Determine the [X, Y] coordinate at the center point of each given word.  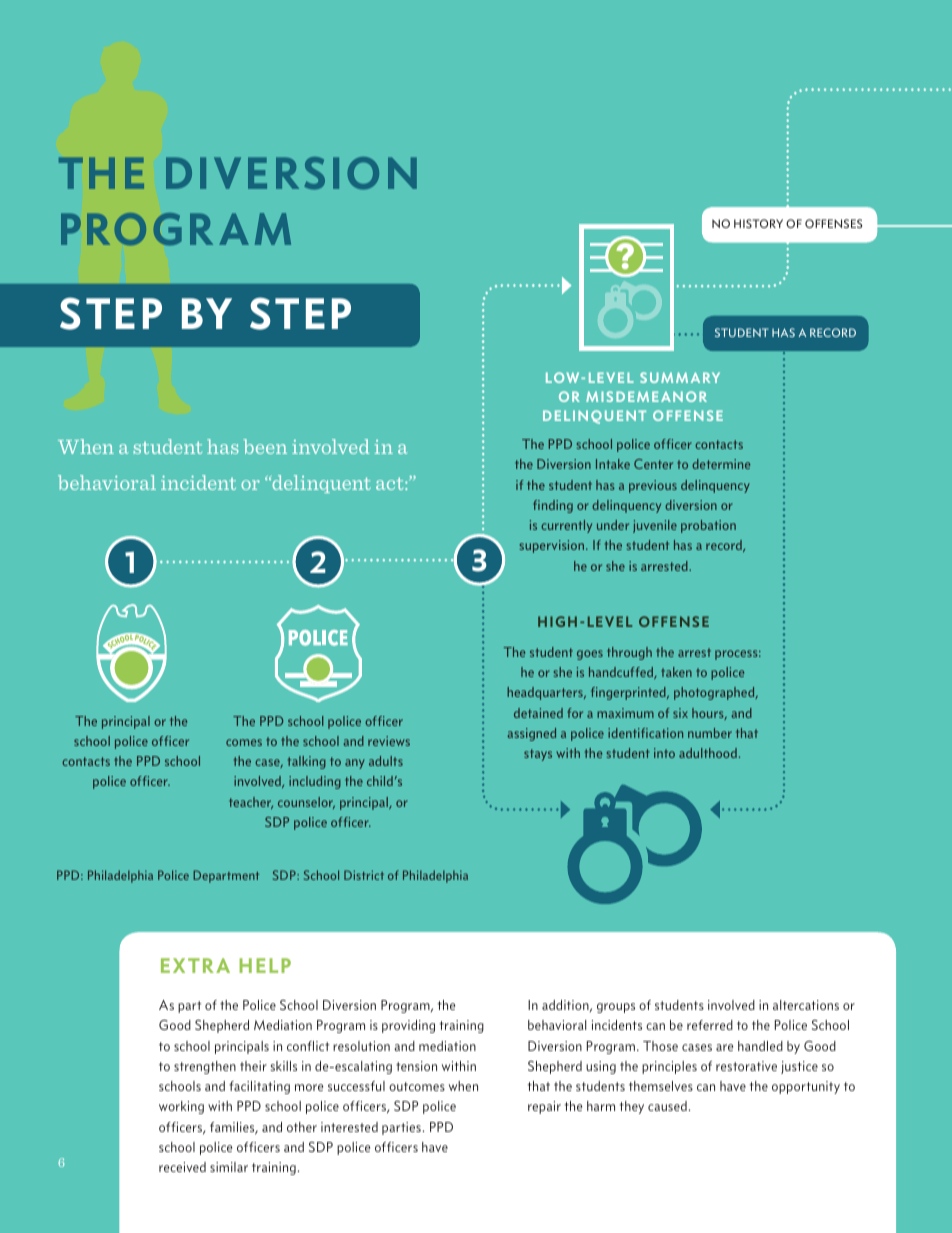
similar [229, 1167]
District [364, 875]
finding [553, 506]
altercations [806, 1005]
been [265, 446]
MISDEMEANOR [646, 396]
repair [544, 1107]
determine [721, 464]
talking [307, 762]
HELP [265, 965]
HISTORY [758, 223]
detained [538, 713]
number [710, 733]
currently [566, 526]
